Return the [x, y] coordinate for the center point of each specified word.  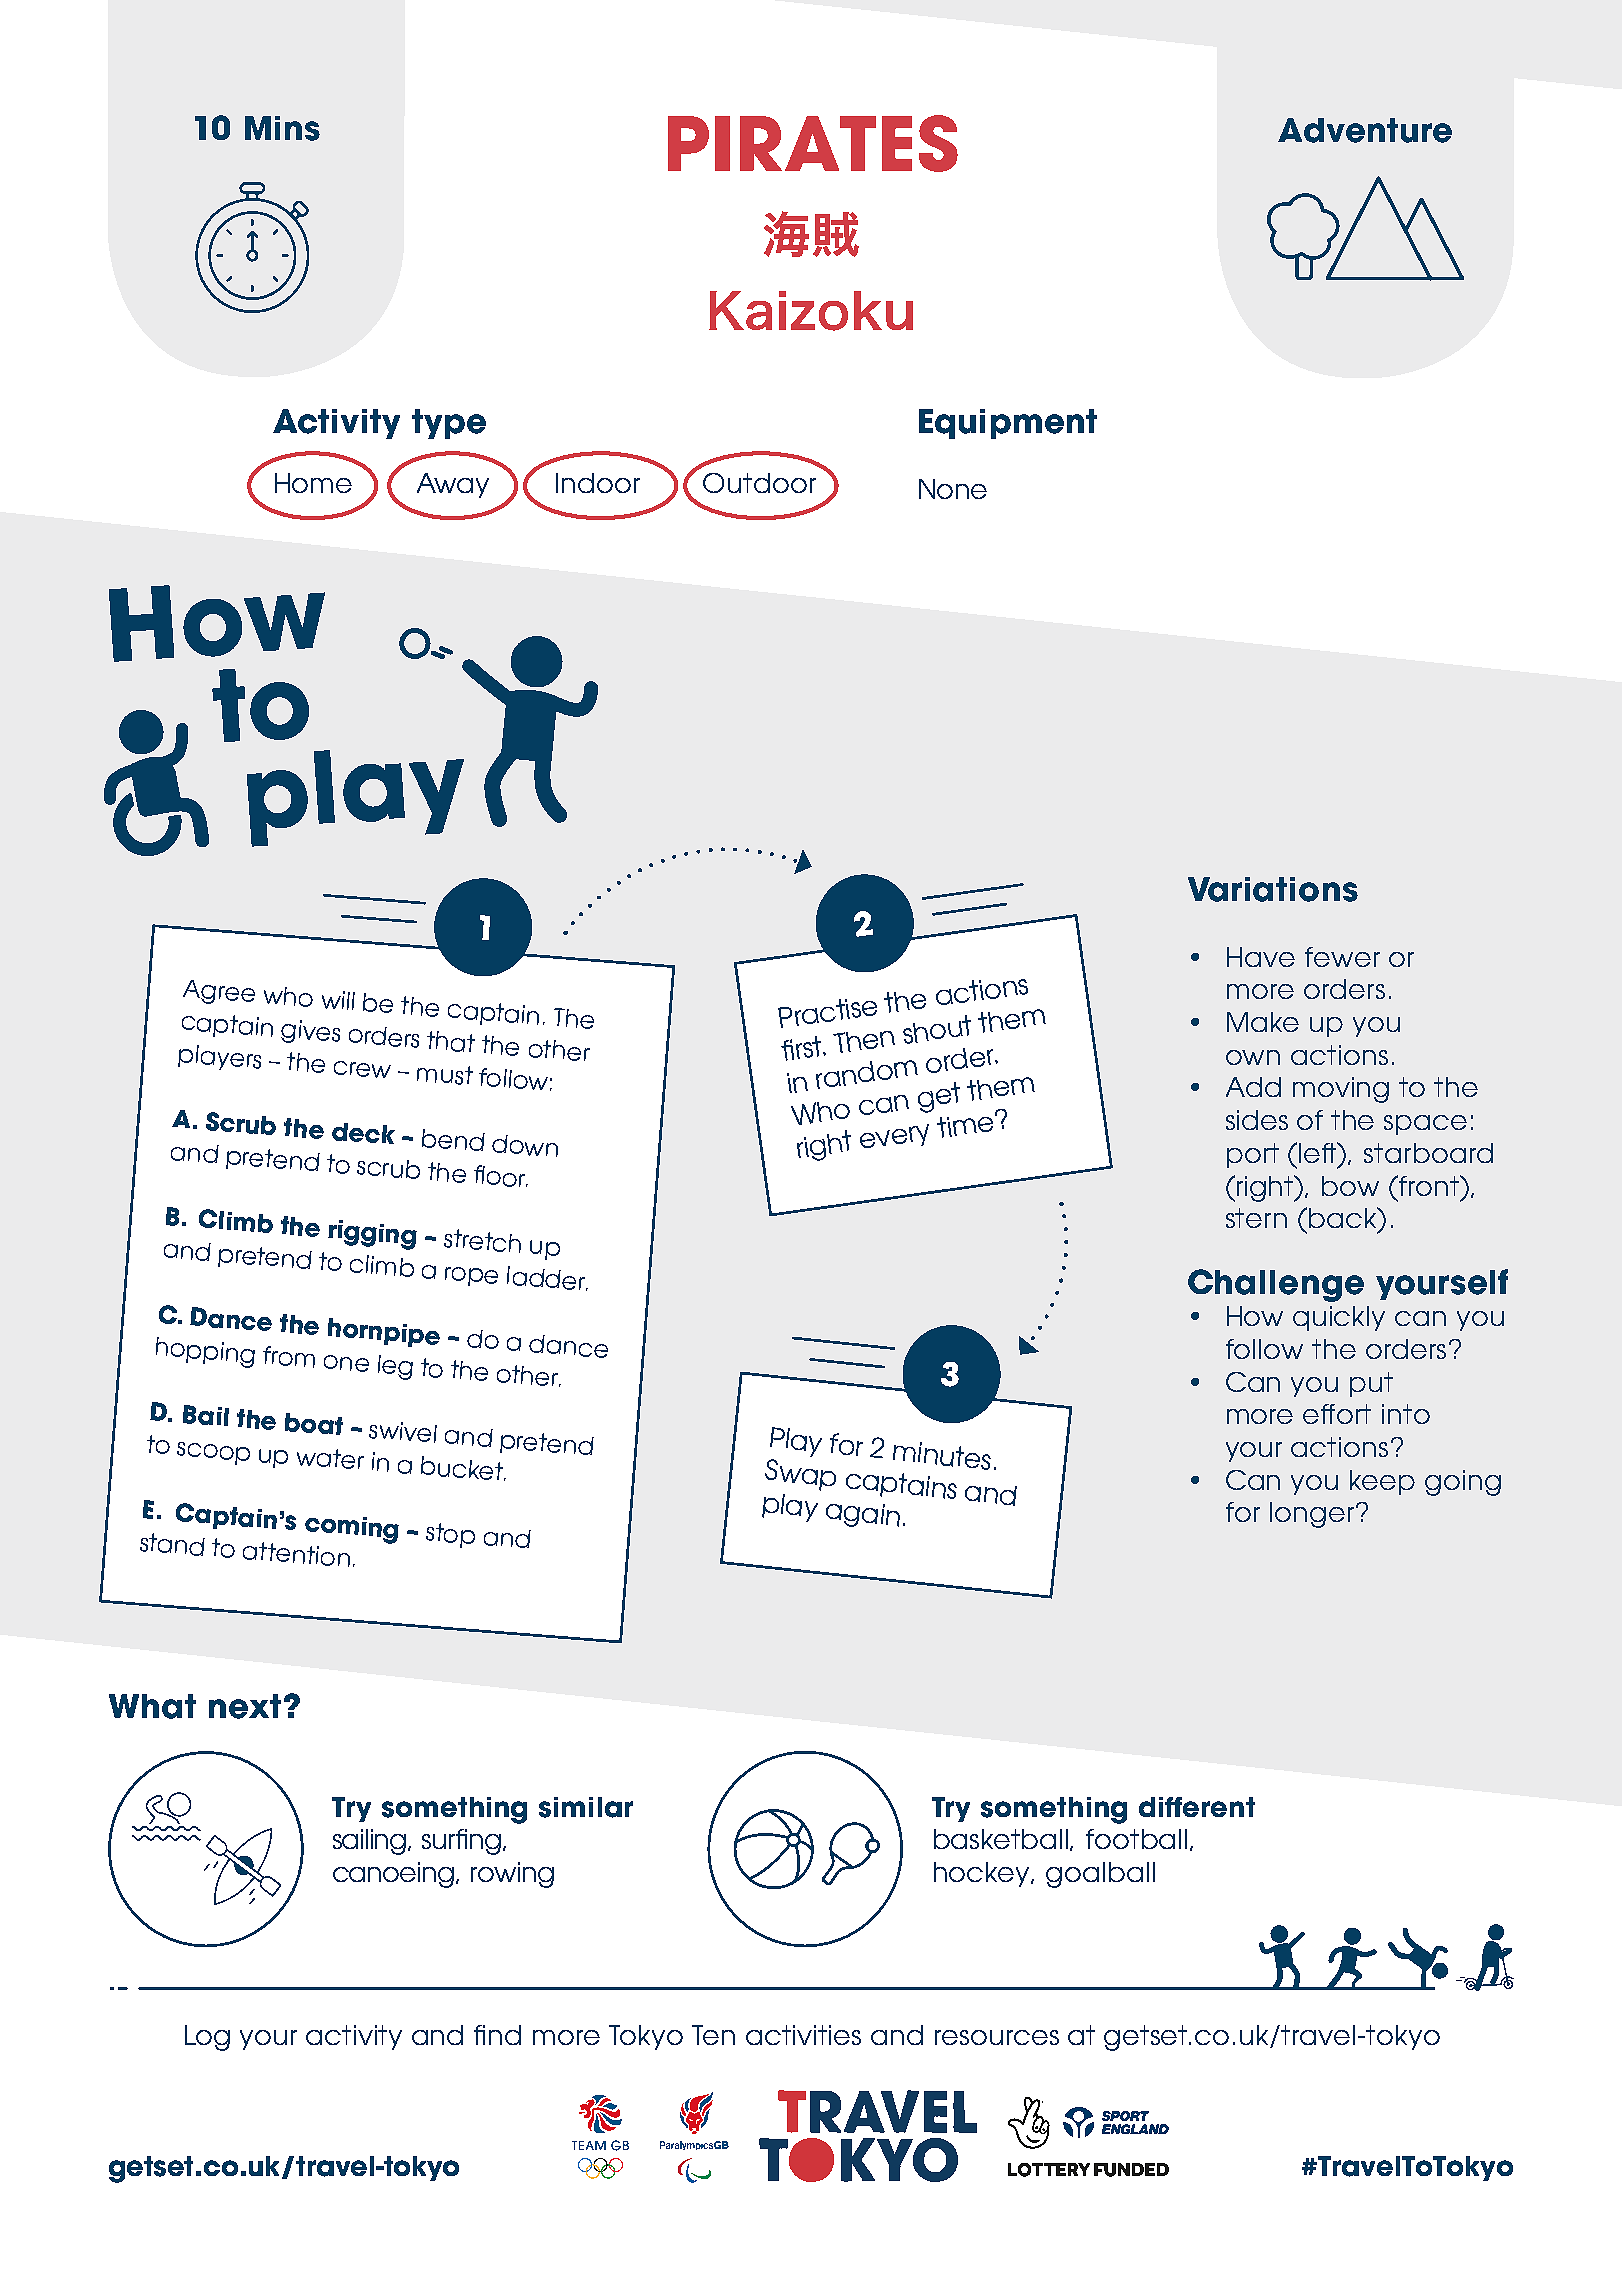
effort [1337, 1414]
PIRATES [813, 143]
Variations [1273, 889]
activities [803, 2035]
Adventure [1365, 130]
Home [313, 483]
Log [207, 2038]
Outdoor [759, 483]
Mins [282, 128]
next [245, 1706]
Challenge [1276, 1285]
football [1136, 1839]
